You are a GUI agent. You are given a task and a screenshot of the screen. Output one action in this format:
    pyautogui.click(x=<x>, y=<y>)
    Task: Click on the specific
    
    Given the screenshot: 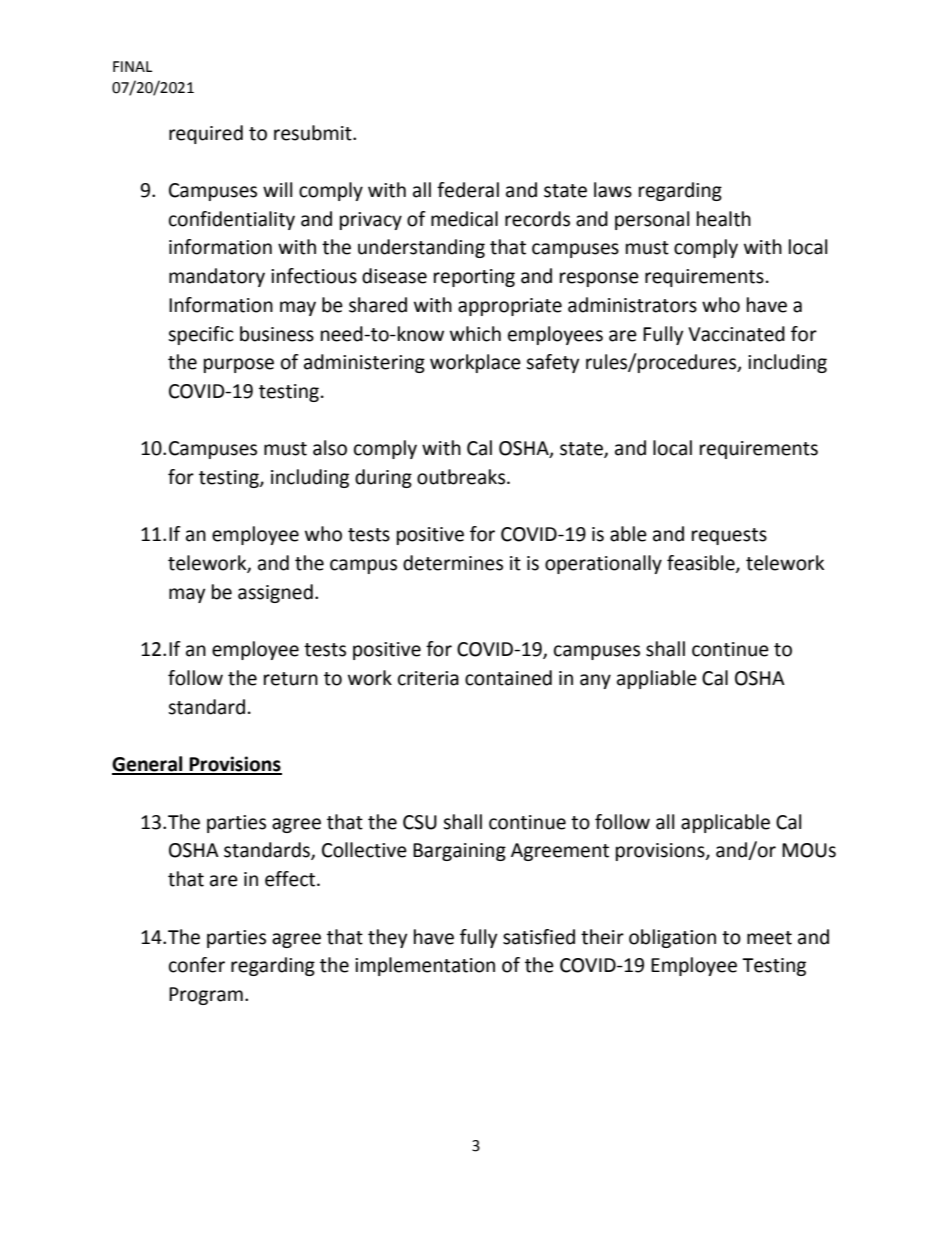 What is the action you would take?
    pyautogui.click(x=201, y=335)
